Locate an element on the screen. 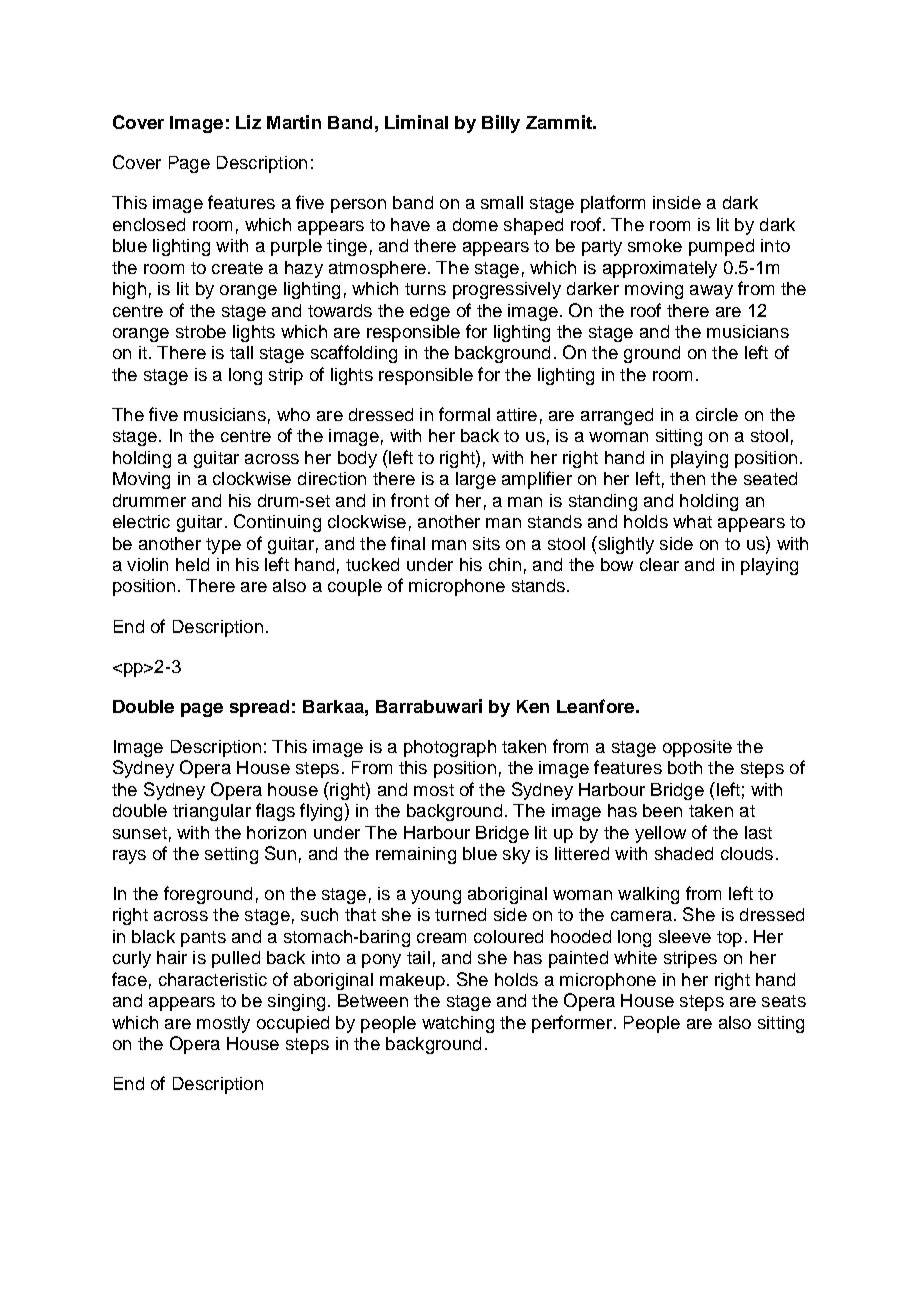  opposite is located at coordinates (697, 748).
